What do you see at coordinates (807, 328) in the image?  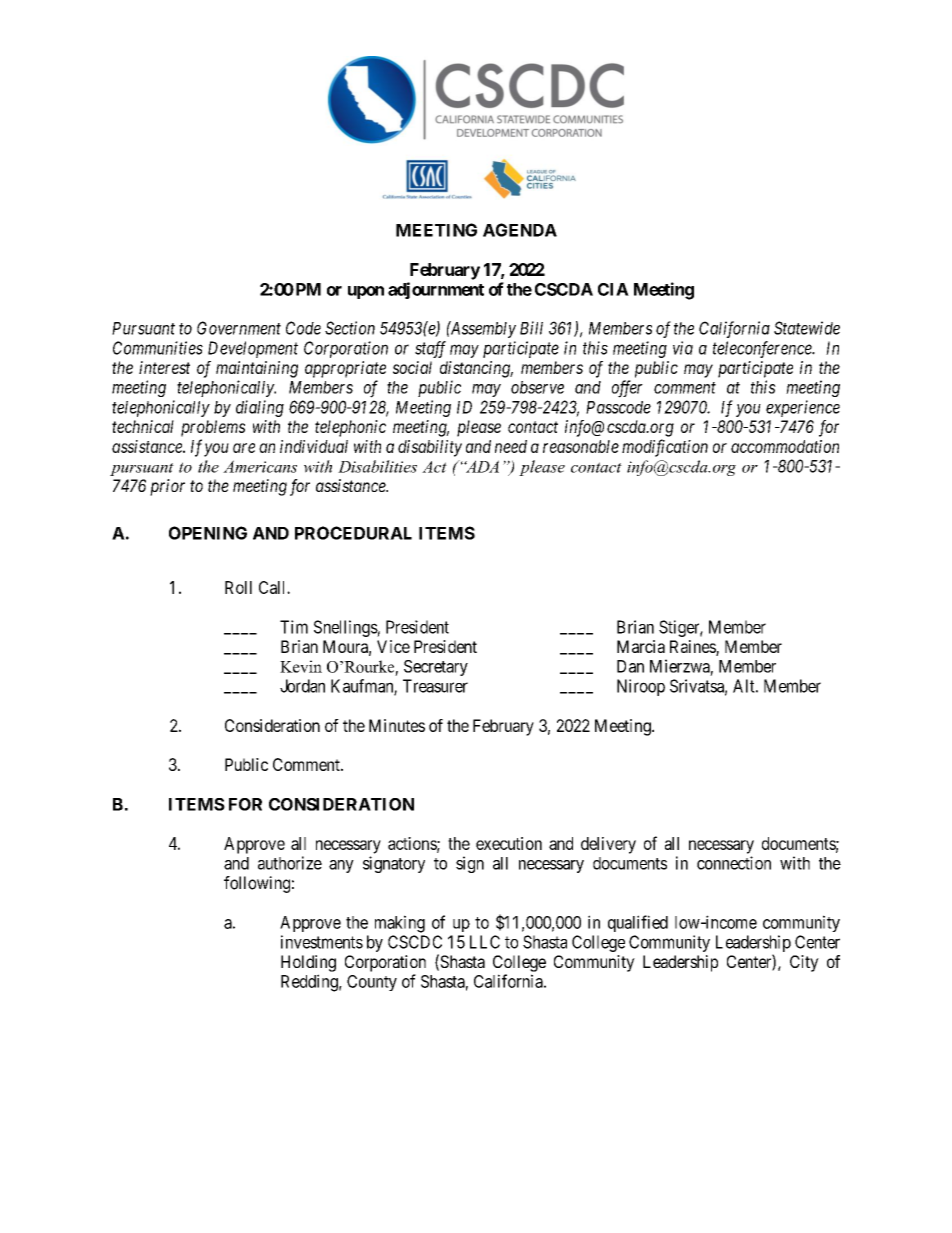 I see `Statewide` at bounding box center [807, 328].
